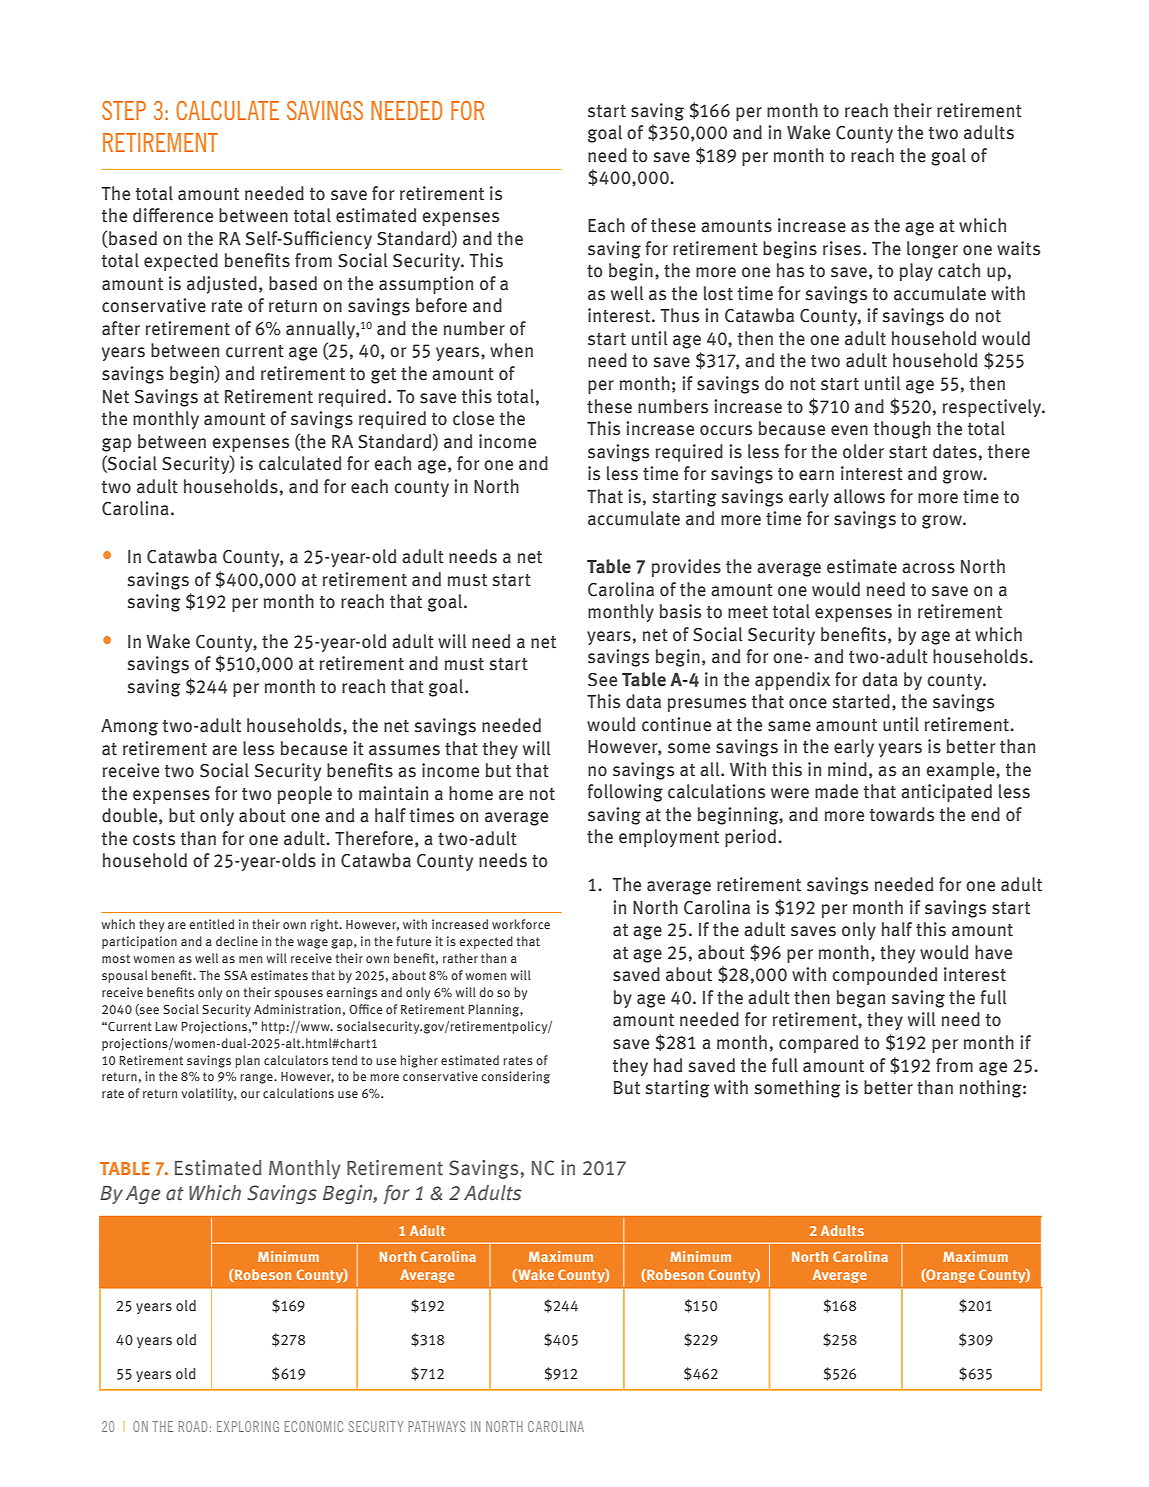 Image resolution: width=1149 pixels, height=1487 pixels. I want to click on difference, so click(173, 215).
